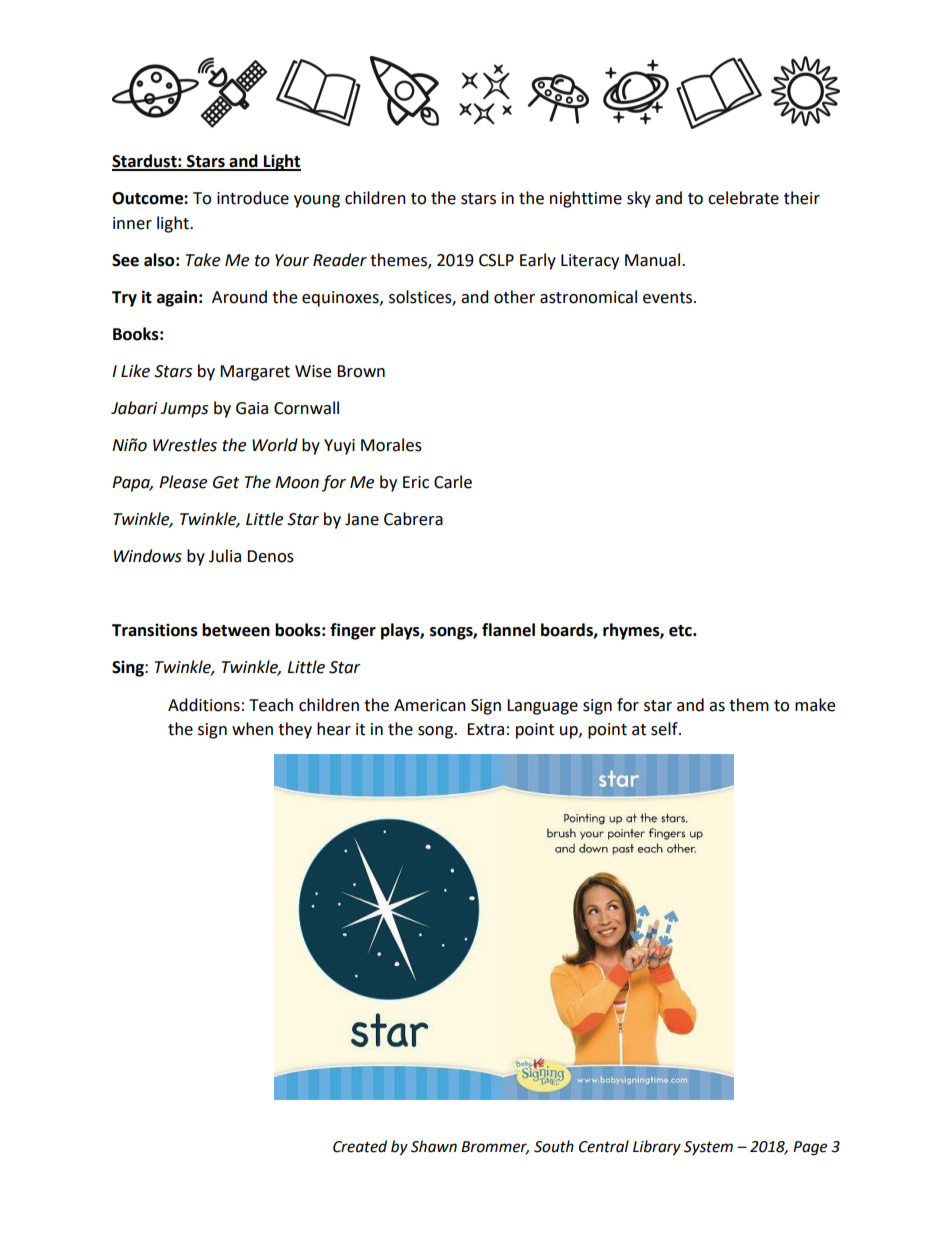 The width and height of the screenshot is (952, 1233). What do you see at coordinates (360, 1146) in the screenshot?
I see `Created` at bounding box center [360, 1146].
